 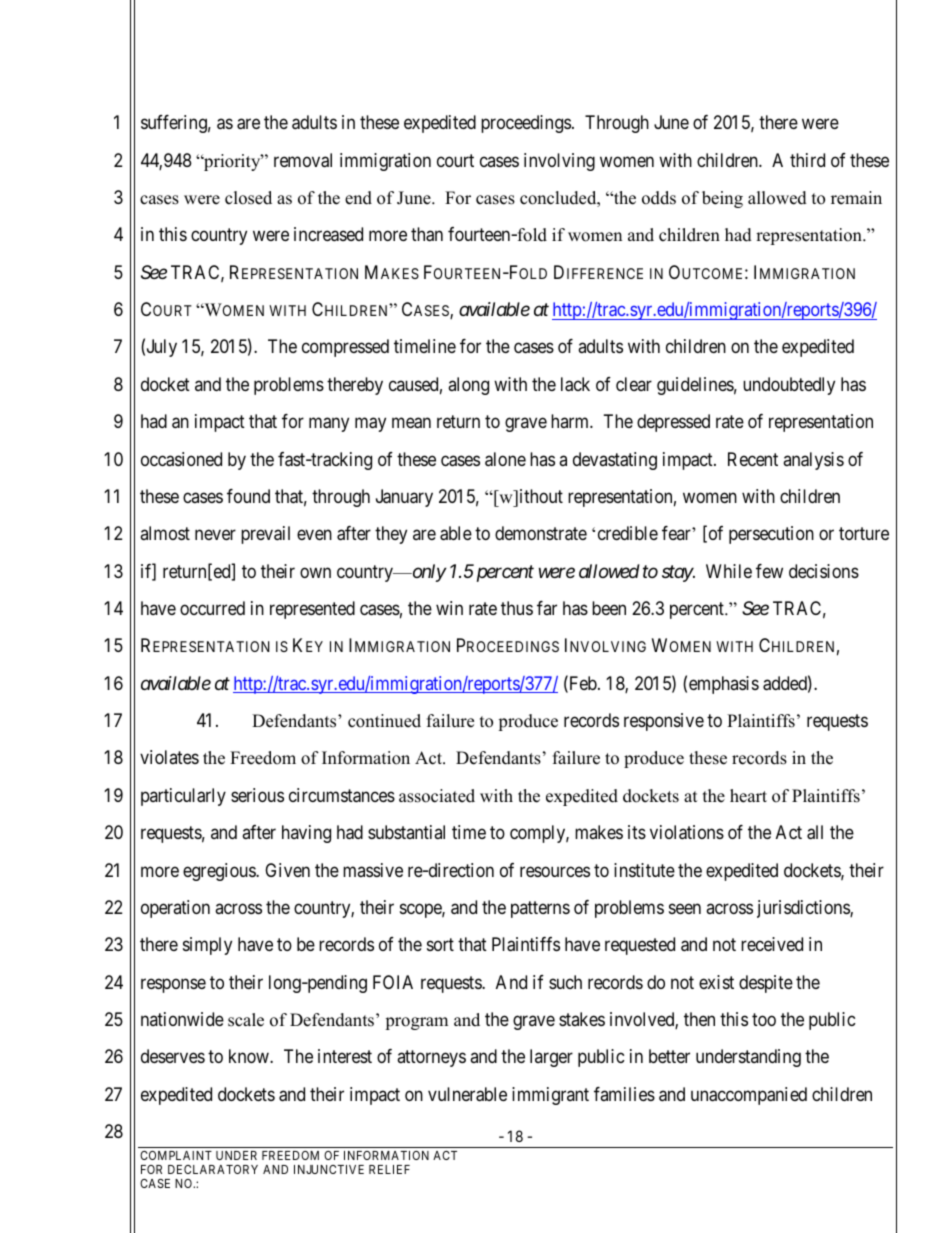 What do you see at coordinates (550, 1096) in the document?
I see `immigrant` at bounding box center [550, 1096].
